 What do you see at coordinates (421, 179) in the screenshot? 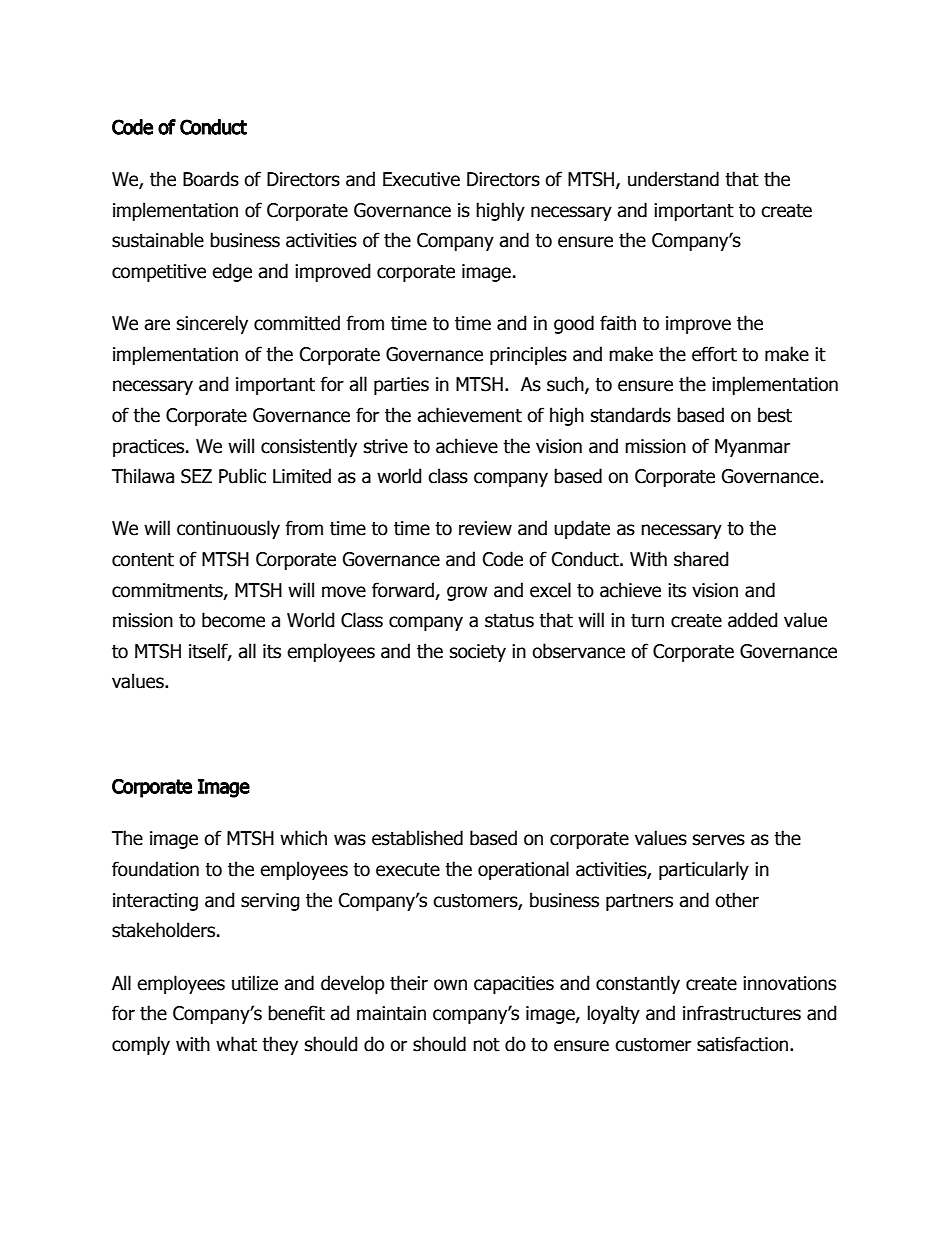
I see `Executive` at bounding box center [421, 179].
